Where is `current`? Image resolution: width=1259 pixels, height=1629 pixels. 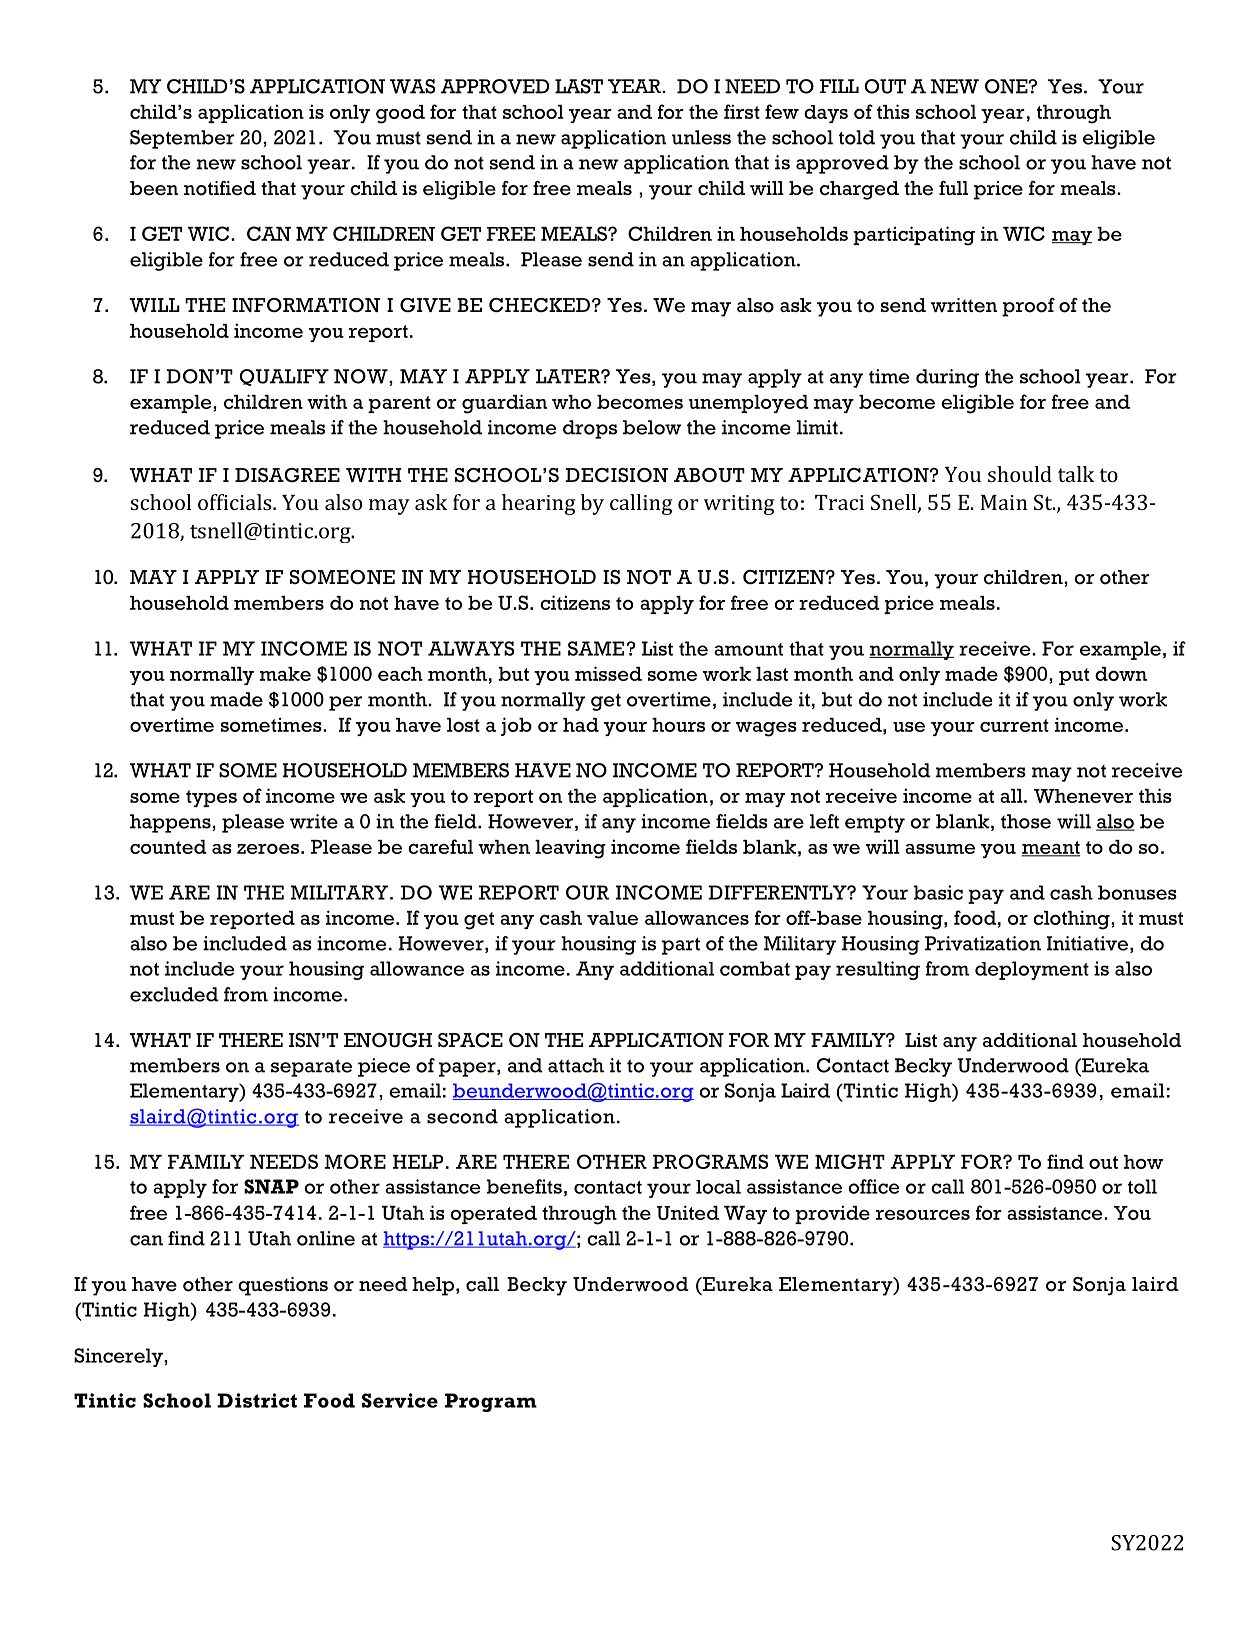
current is located at coordinates (1014, 725).
